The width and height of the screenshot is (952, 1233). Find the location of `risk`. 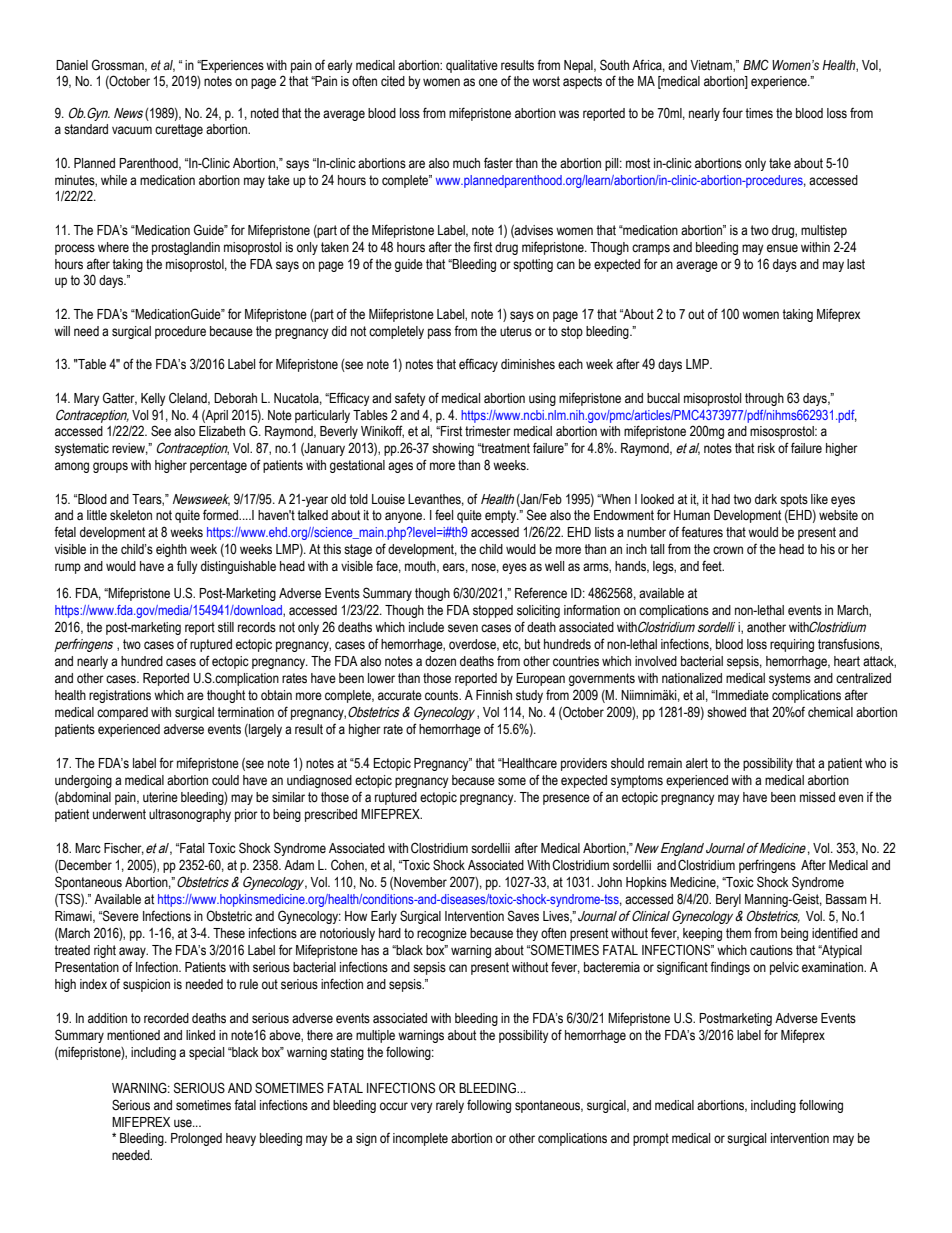

risk is located at coordinates (766, 448).
